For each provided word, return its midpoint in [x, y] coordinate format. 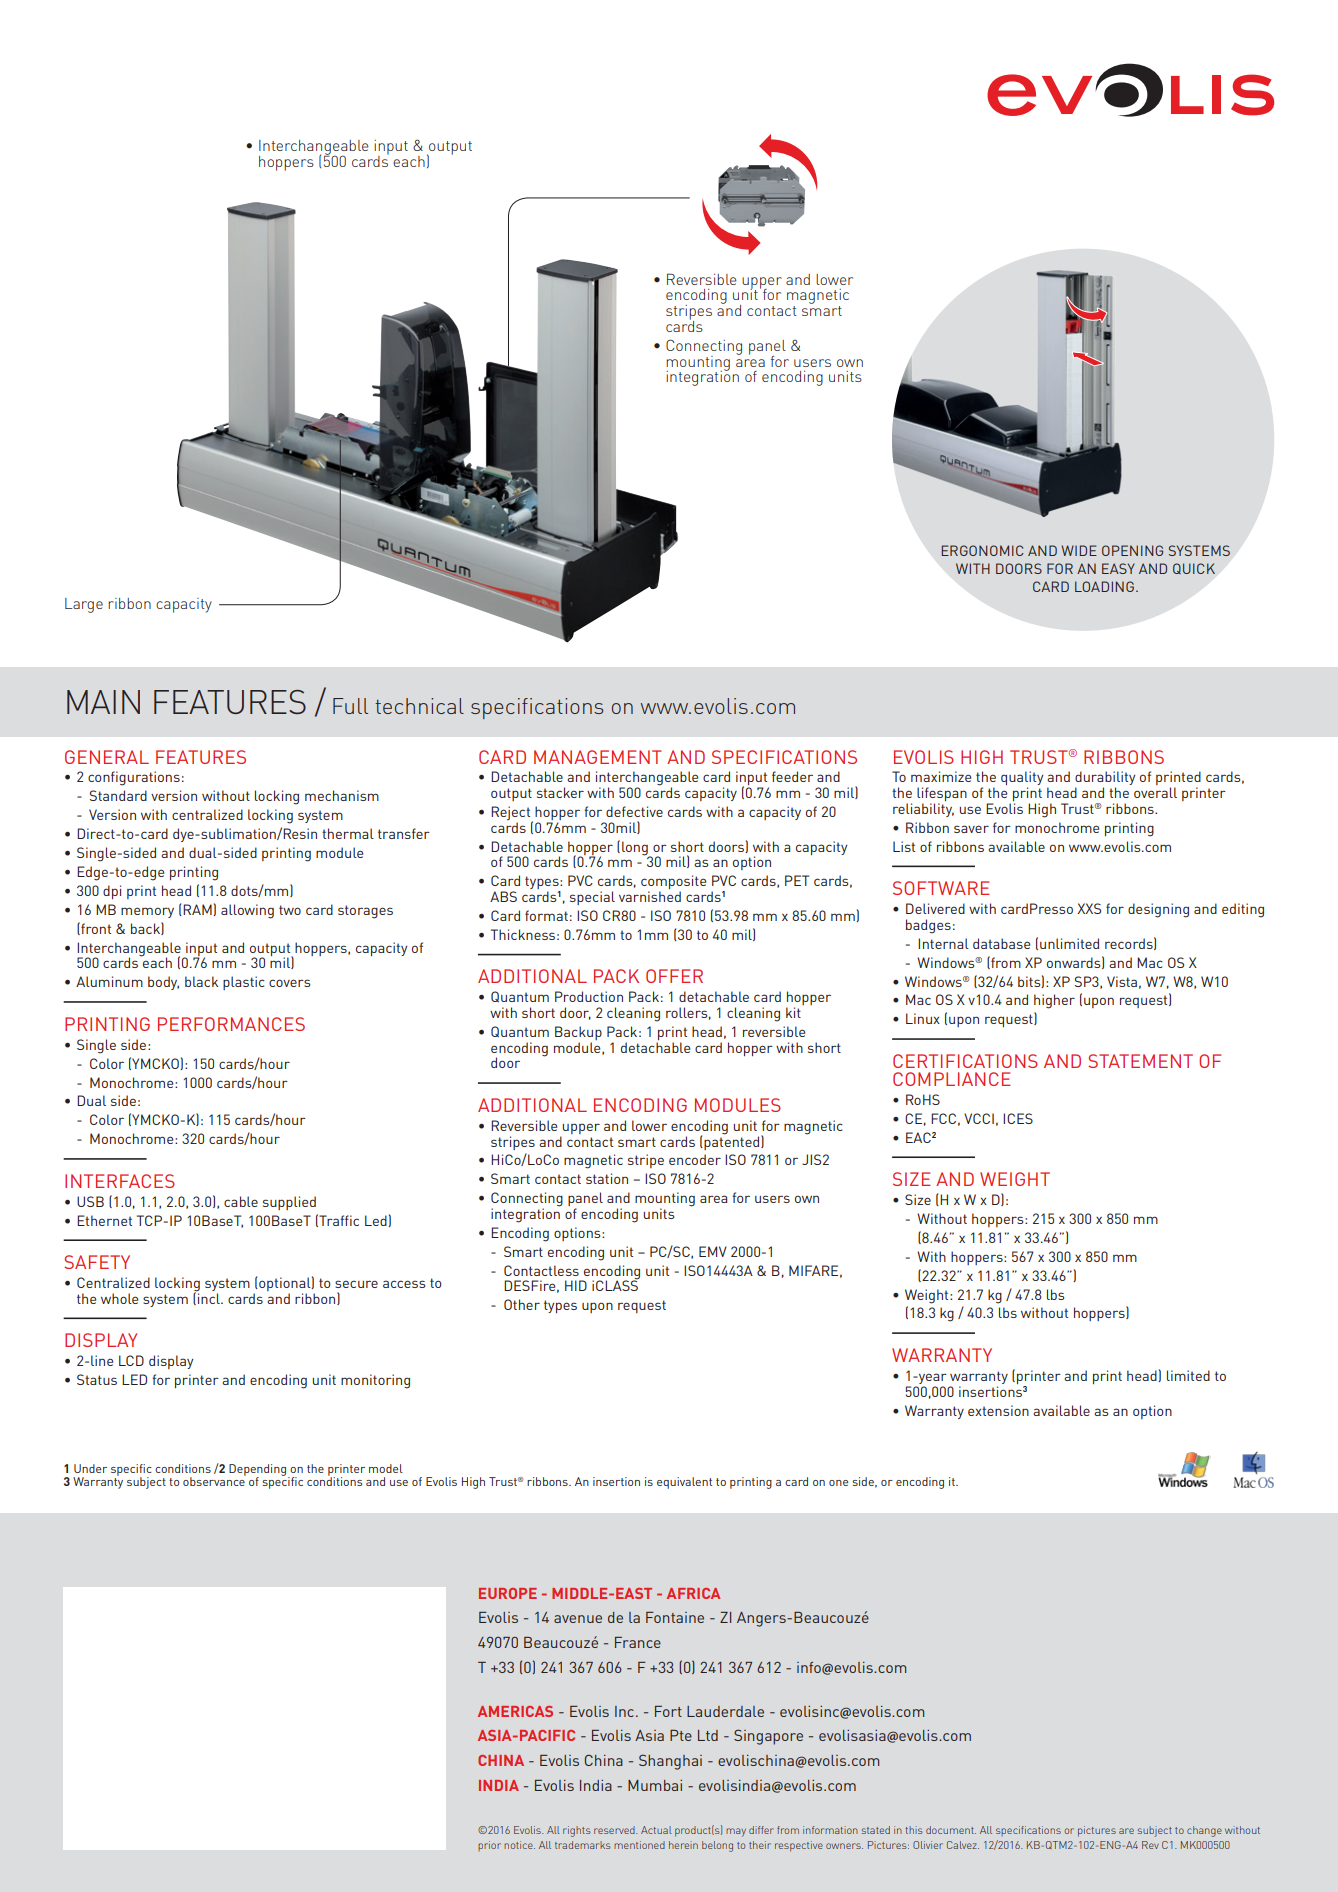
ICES [1018, 1118]
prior [489, 1846]
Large [84, 605]
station [607, 1178]
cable [241, 1201]
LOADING [1104, 586]
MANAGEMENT [598, 757]
